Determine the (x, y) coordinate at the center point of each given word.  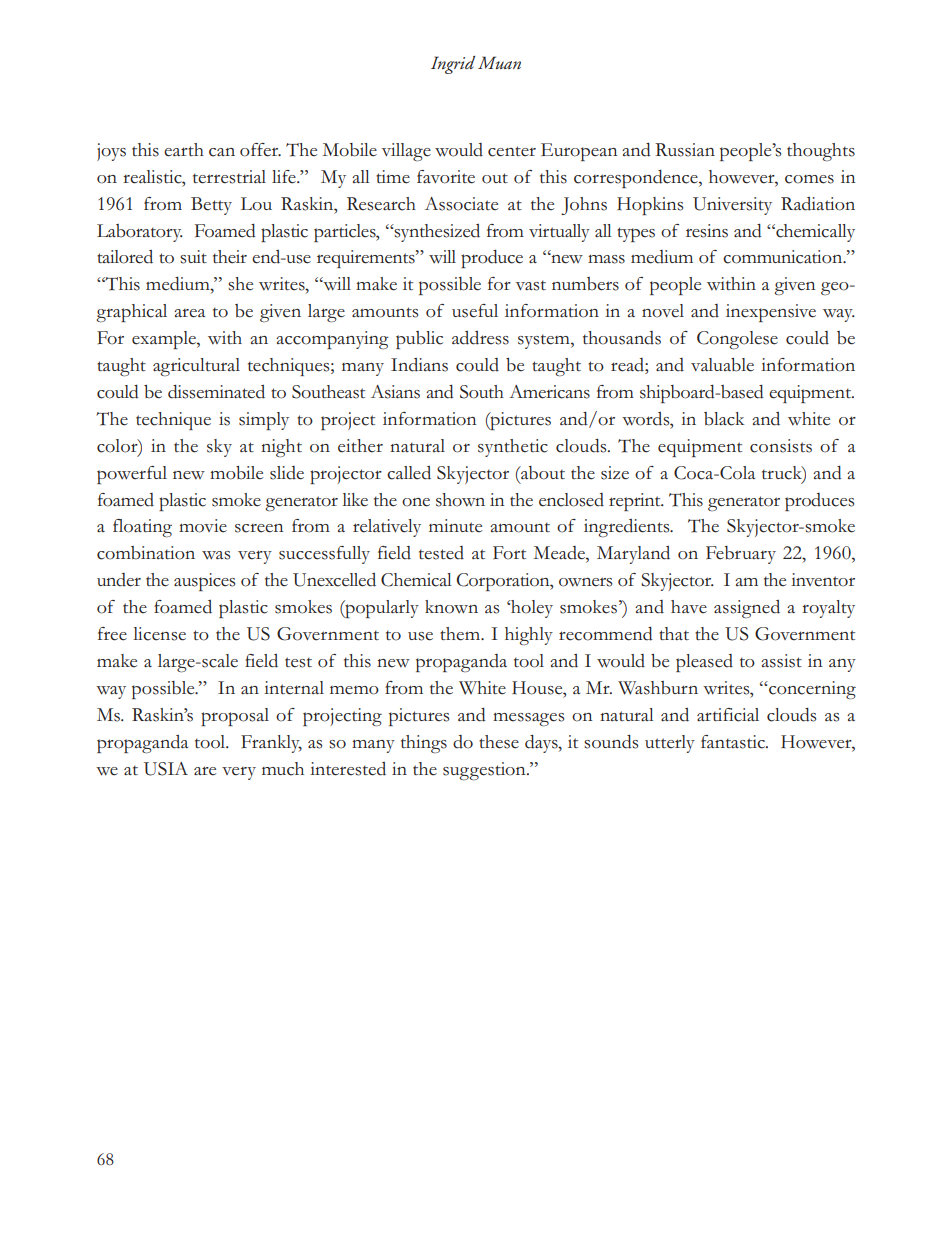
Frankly (271, 744)
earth (184, 150)
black (724, 419)
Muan (499, 62)
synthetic (513, 448)
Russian (685, 150)
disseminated (216, 392)
